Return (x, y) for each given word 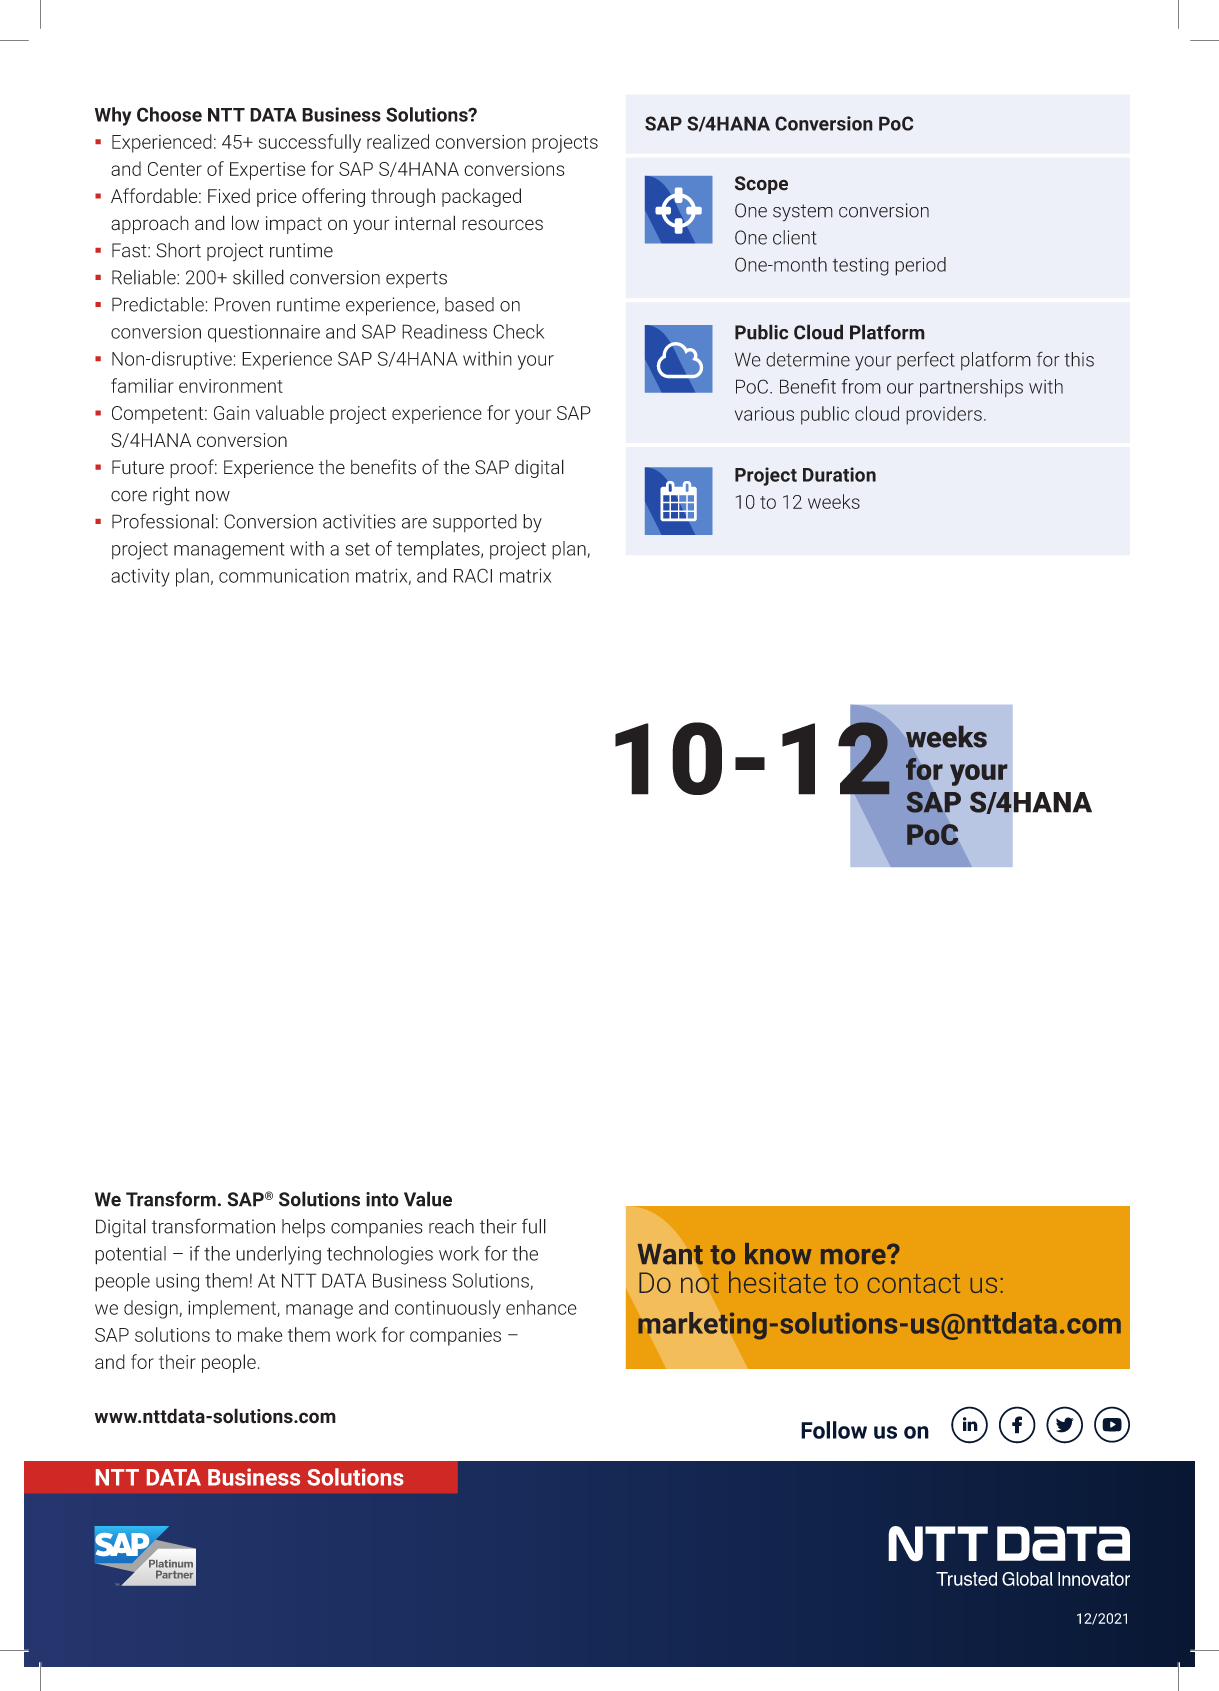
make (260, 1334)
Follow (834, 1430)
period (920, 266)
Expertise (267, 171)
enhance (541, 1307)
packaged (481, 197)
